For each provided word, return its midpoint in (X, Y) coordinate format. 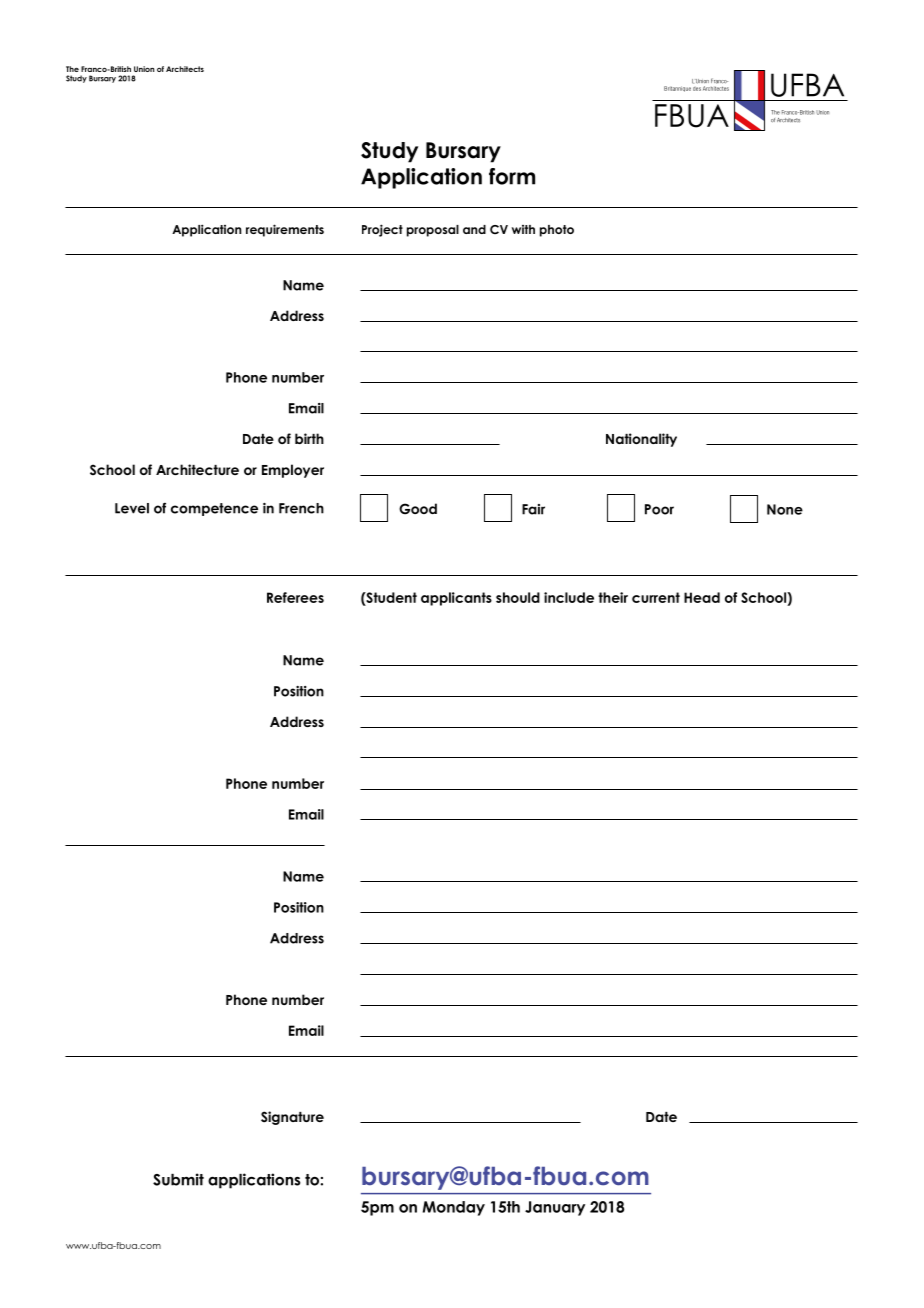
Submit (178, 1179)
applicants (456, 599)
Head (702, 597)
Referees (295, 597)
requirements (285, 230)
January (555, 1208)
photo (557, 231)
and (474, 229)
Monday (454, 1208)
